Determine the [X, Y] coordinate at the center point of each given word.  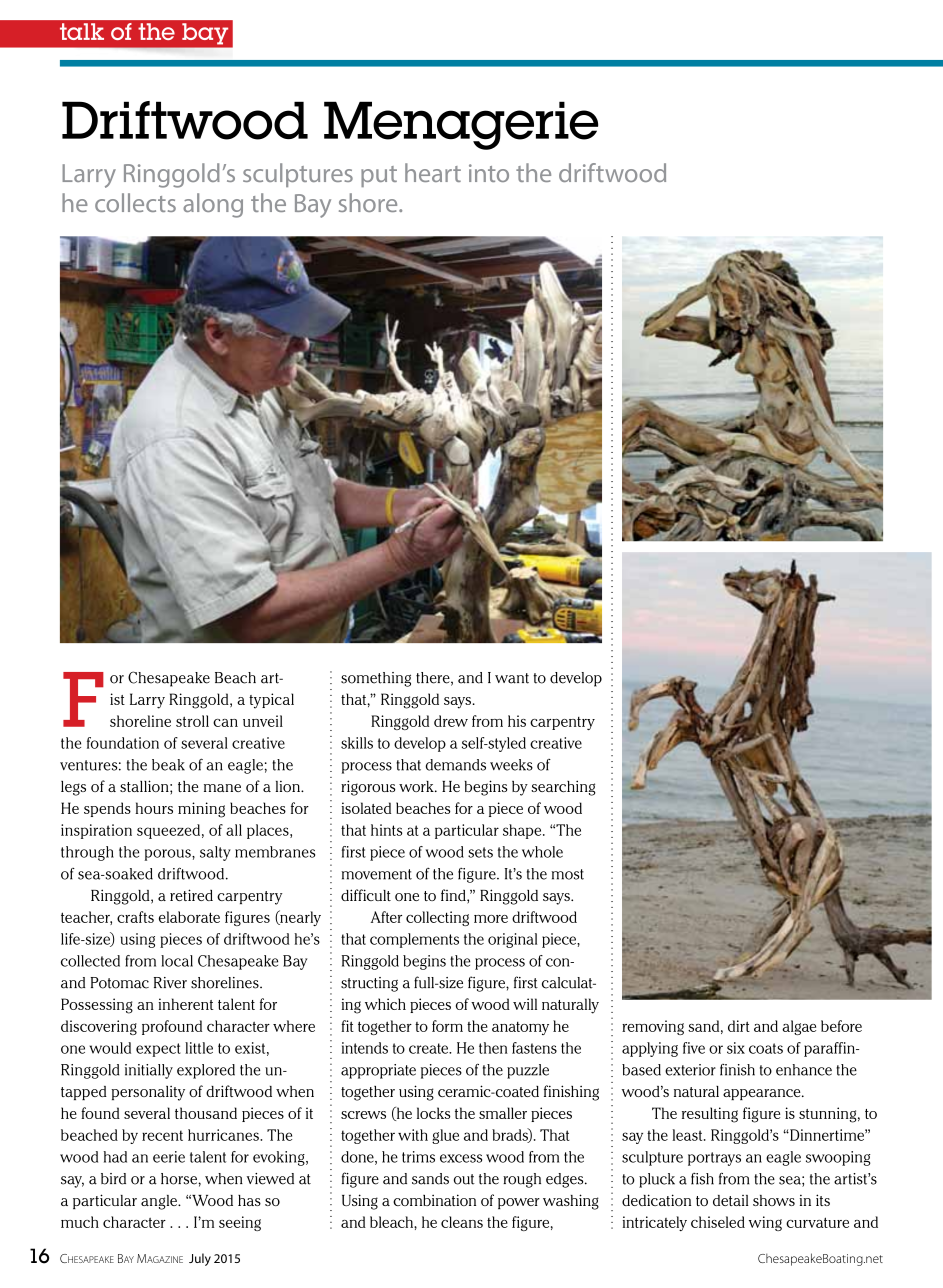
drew [451, 721]
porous [169, 855]
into [489, 173]
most [568, 874]
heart [433, 172]
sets [480, 852]
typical [271, 701]
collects [135, 202]
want [512, 678]
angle [160, 1202]
